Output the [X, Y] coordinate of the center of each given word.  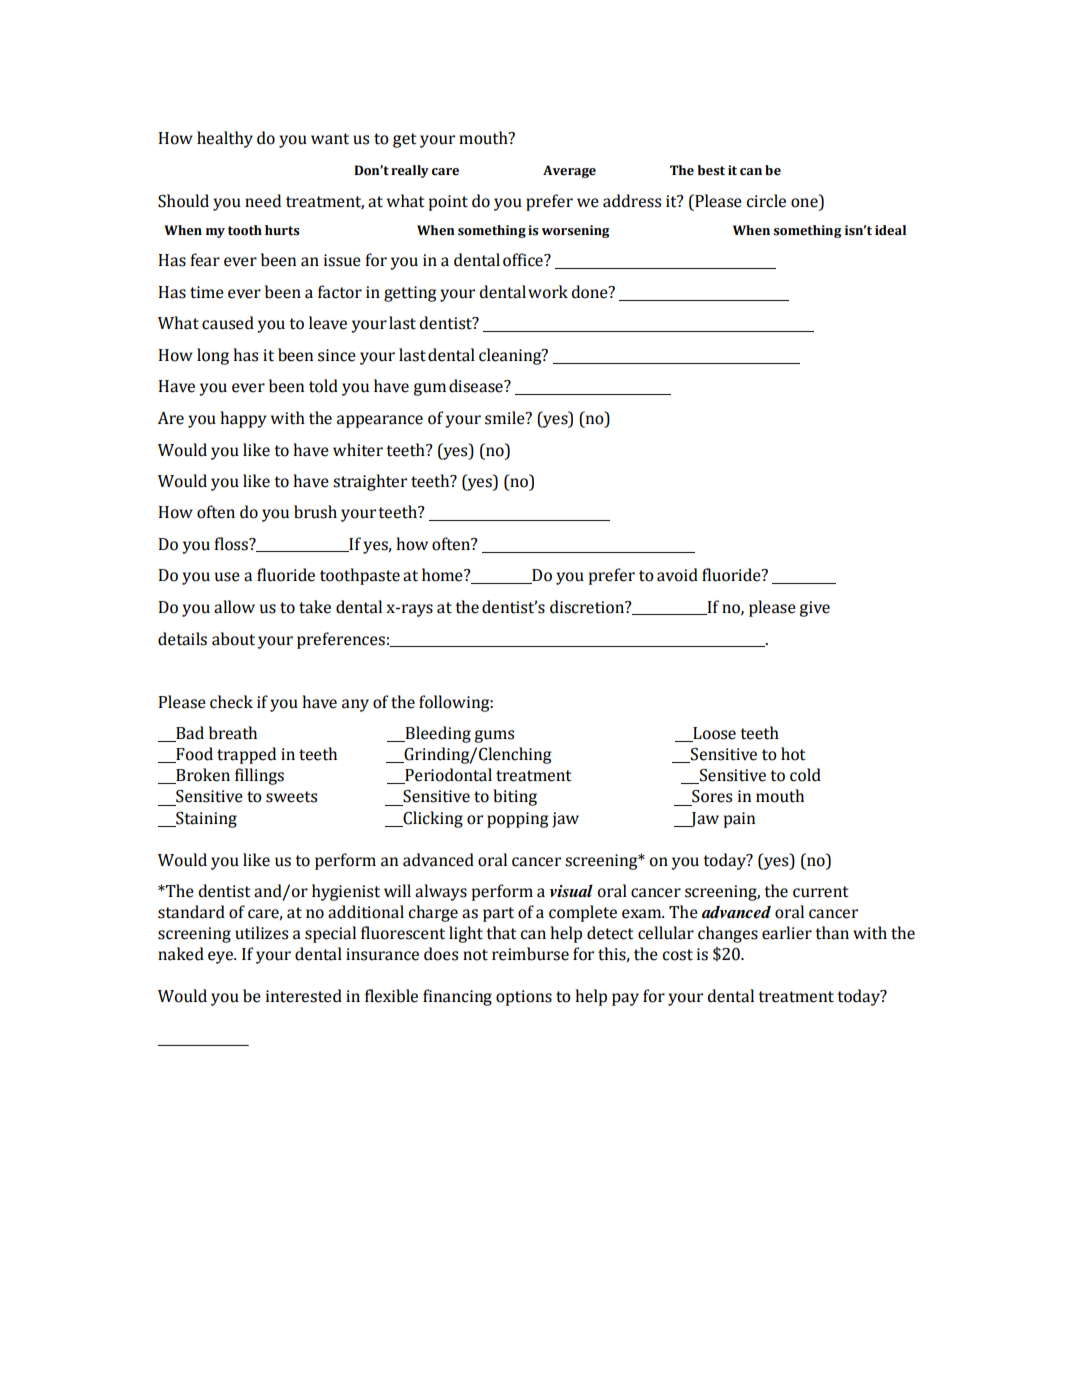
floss [232, 544]
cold [805, 775]
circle [766, 201]
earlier [787, 933]
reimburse [530, 954]
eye [221, 957]
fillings [259, 776]
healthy [225, 139]
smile [506, 418]
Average [569, 171]
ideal [890, 230]
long [213, 356]
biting [515, 797]
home [443, 575]
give [814, 609]
